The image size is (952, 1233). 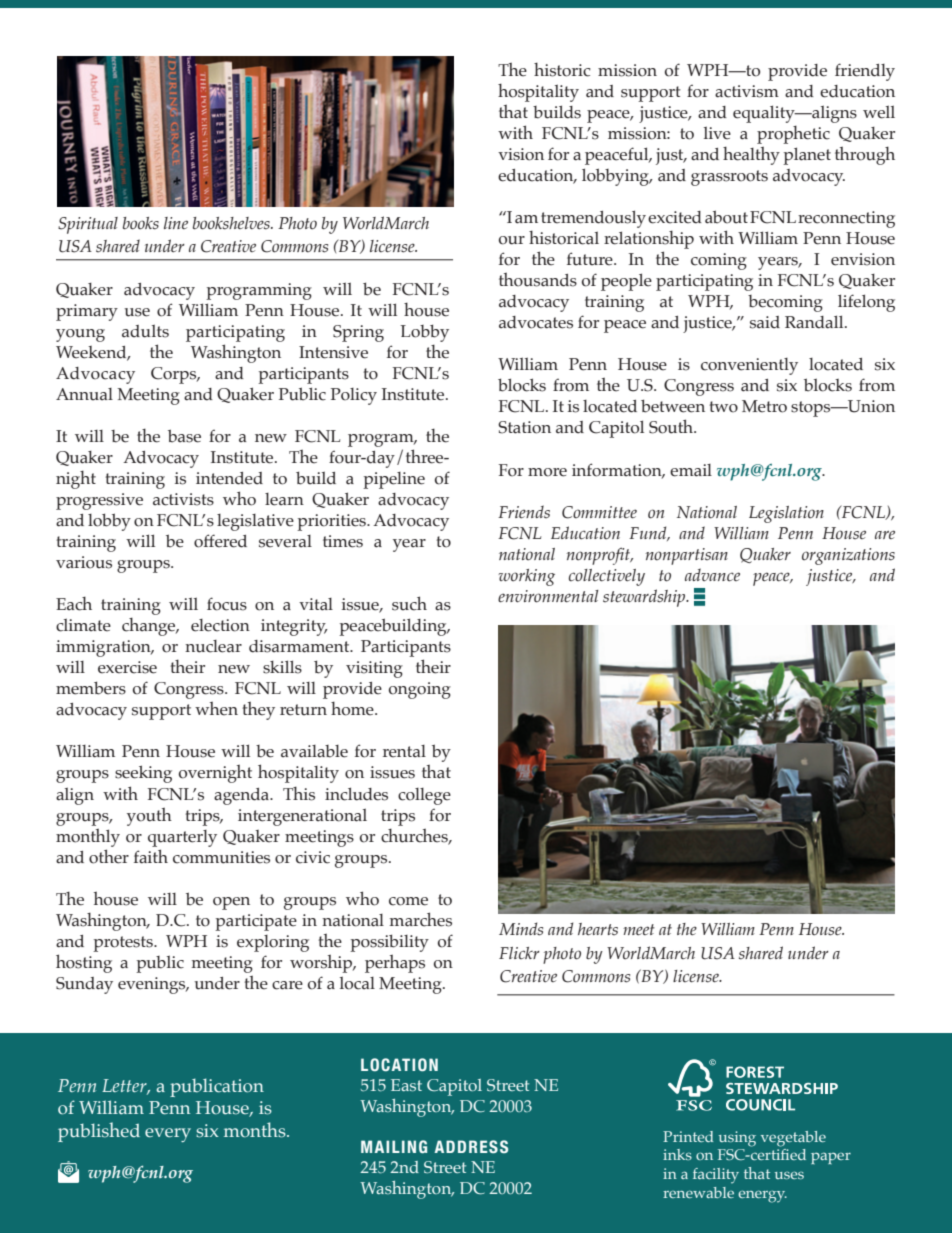 I want to click on college, so click(x=424, y=796).
